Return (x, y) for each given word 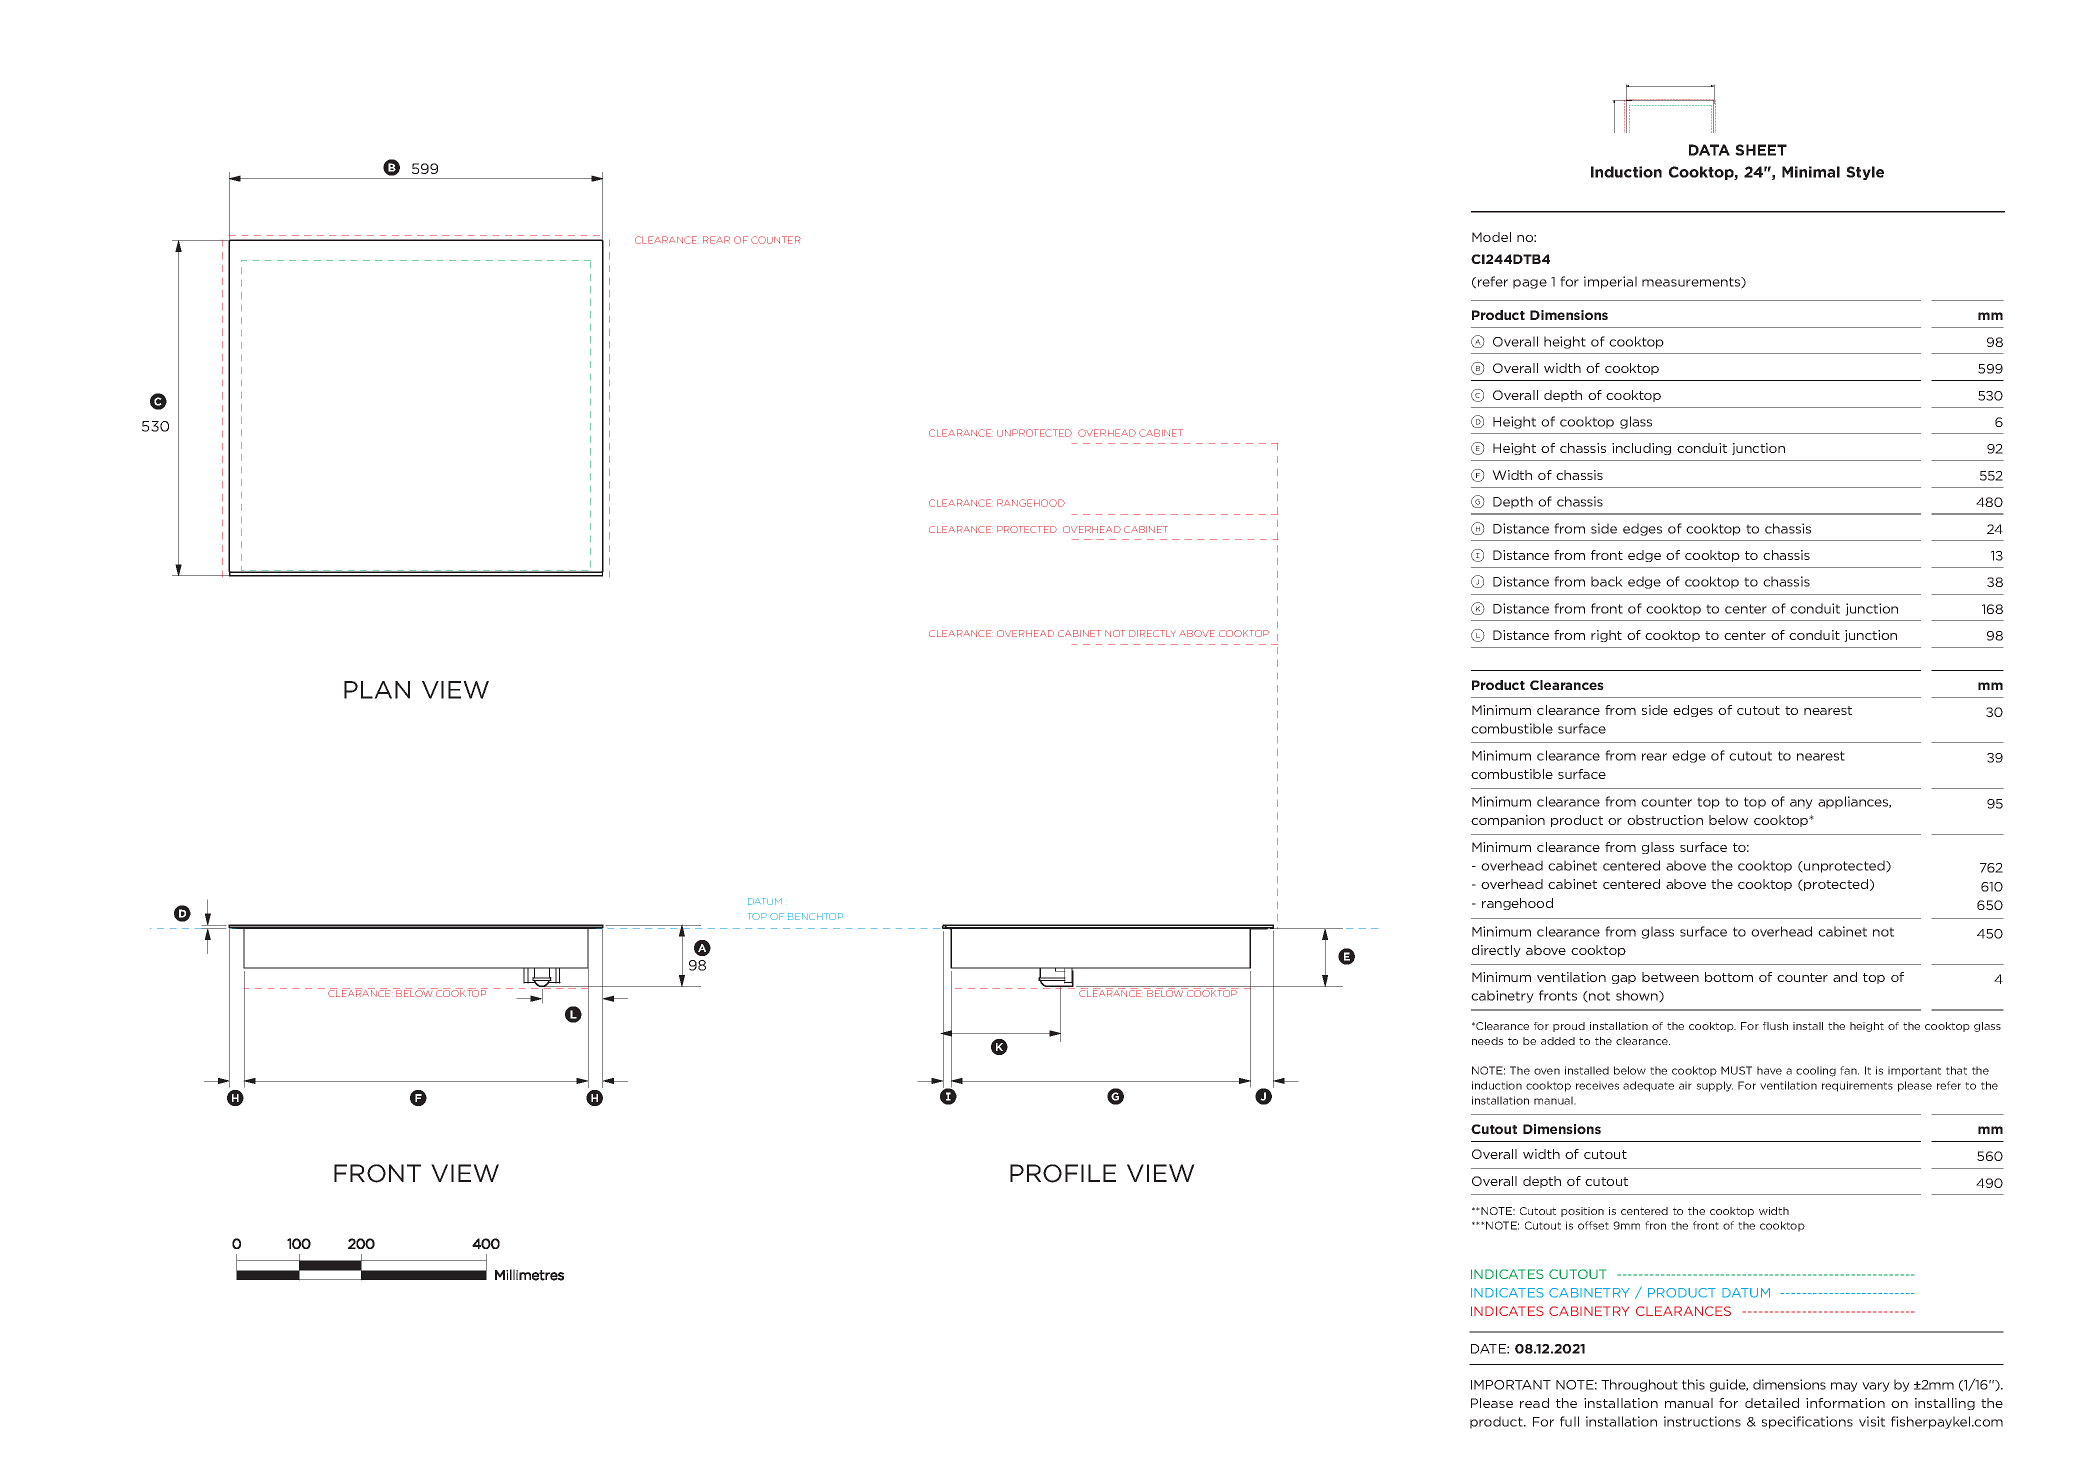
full (1569, 1421)
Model (1491, 237)
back (1607, 581)
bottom (1729, 977)
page (1530, 284)
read (1534, 1403)
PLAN (377, 690)
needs (1487, 1041)
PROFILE (1063, 1173)
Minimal (1811, 172)
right (1606, 636)
